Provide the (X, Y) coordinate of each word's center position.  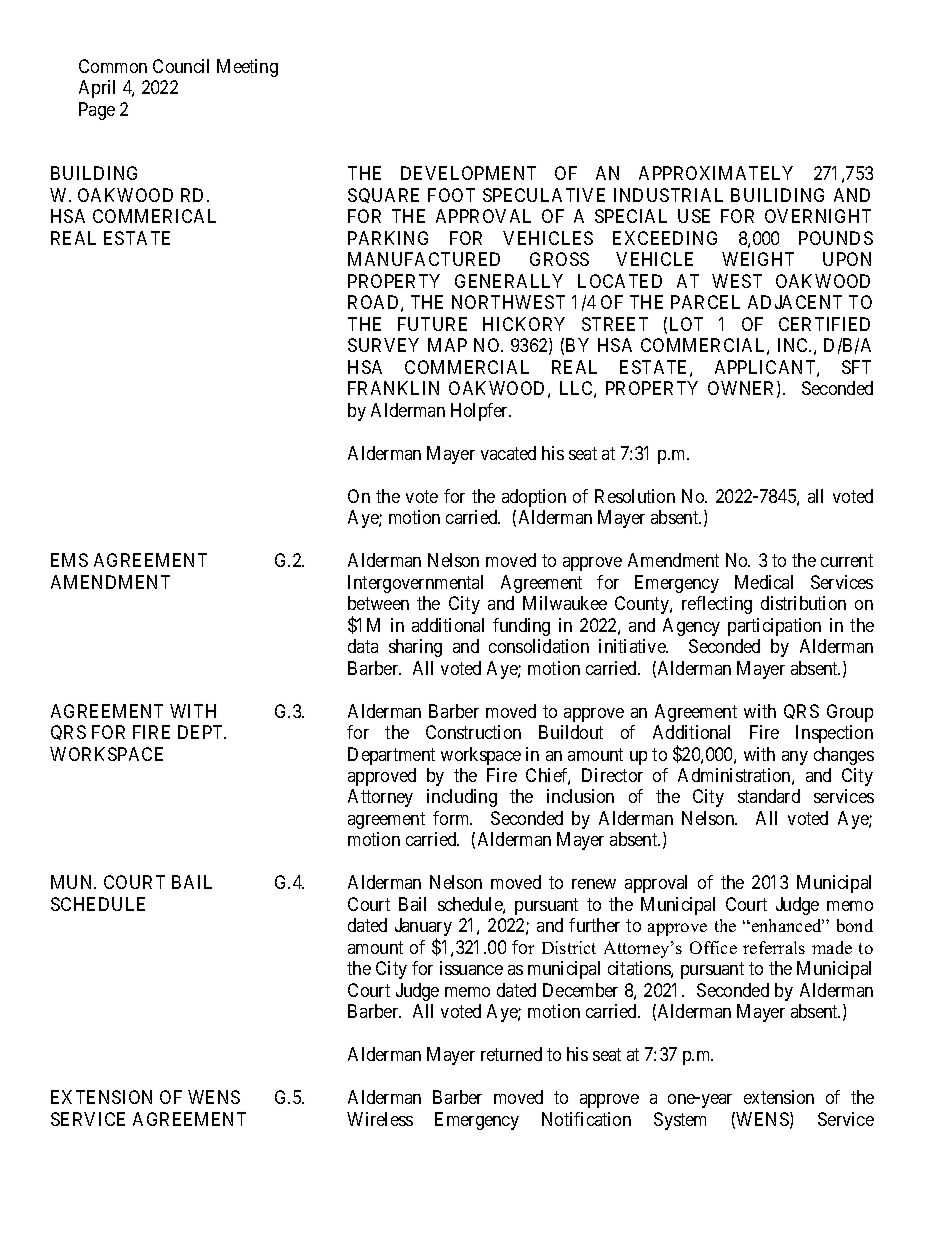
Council (181, 66)
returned (511, 1054)
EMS (69, 560)
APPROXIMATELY (716, 173)
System (680, 1121)
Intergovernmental (415, 584)
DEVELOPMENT (468, 173)
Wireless (380, 1119)
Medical (764, 582)
